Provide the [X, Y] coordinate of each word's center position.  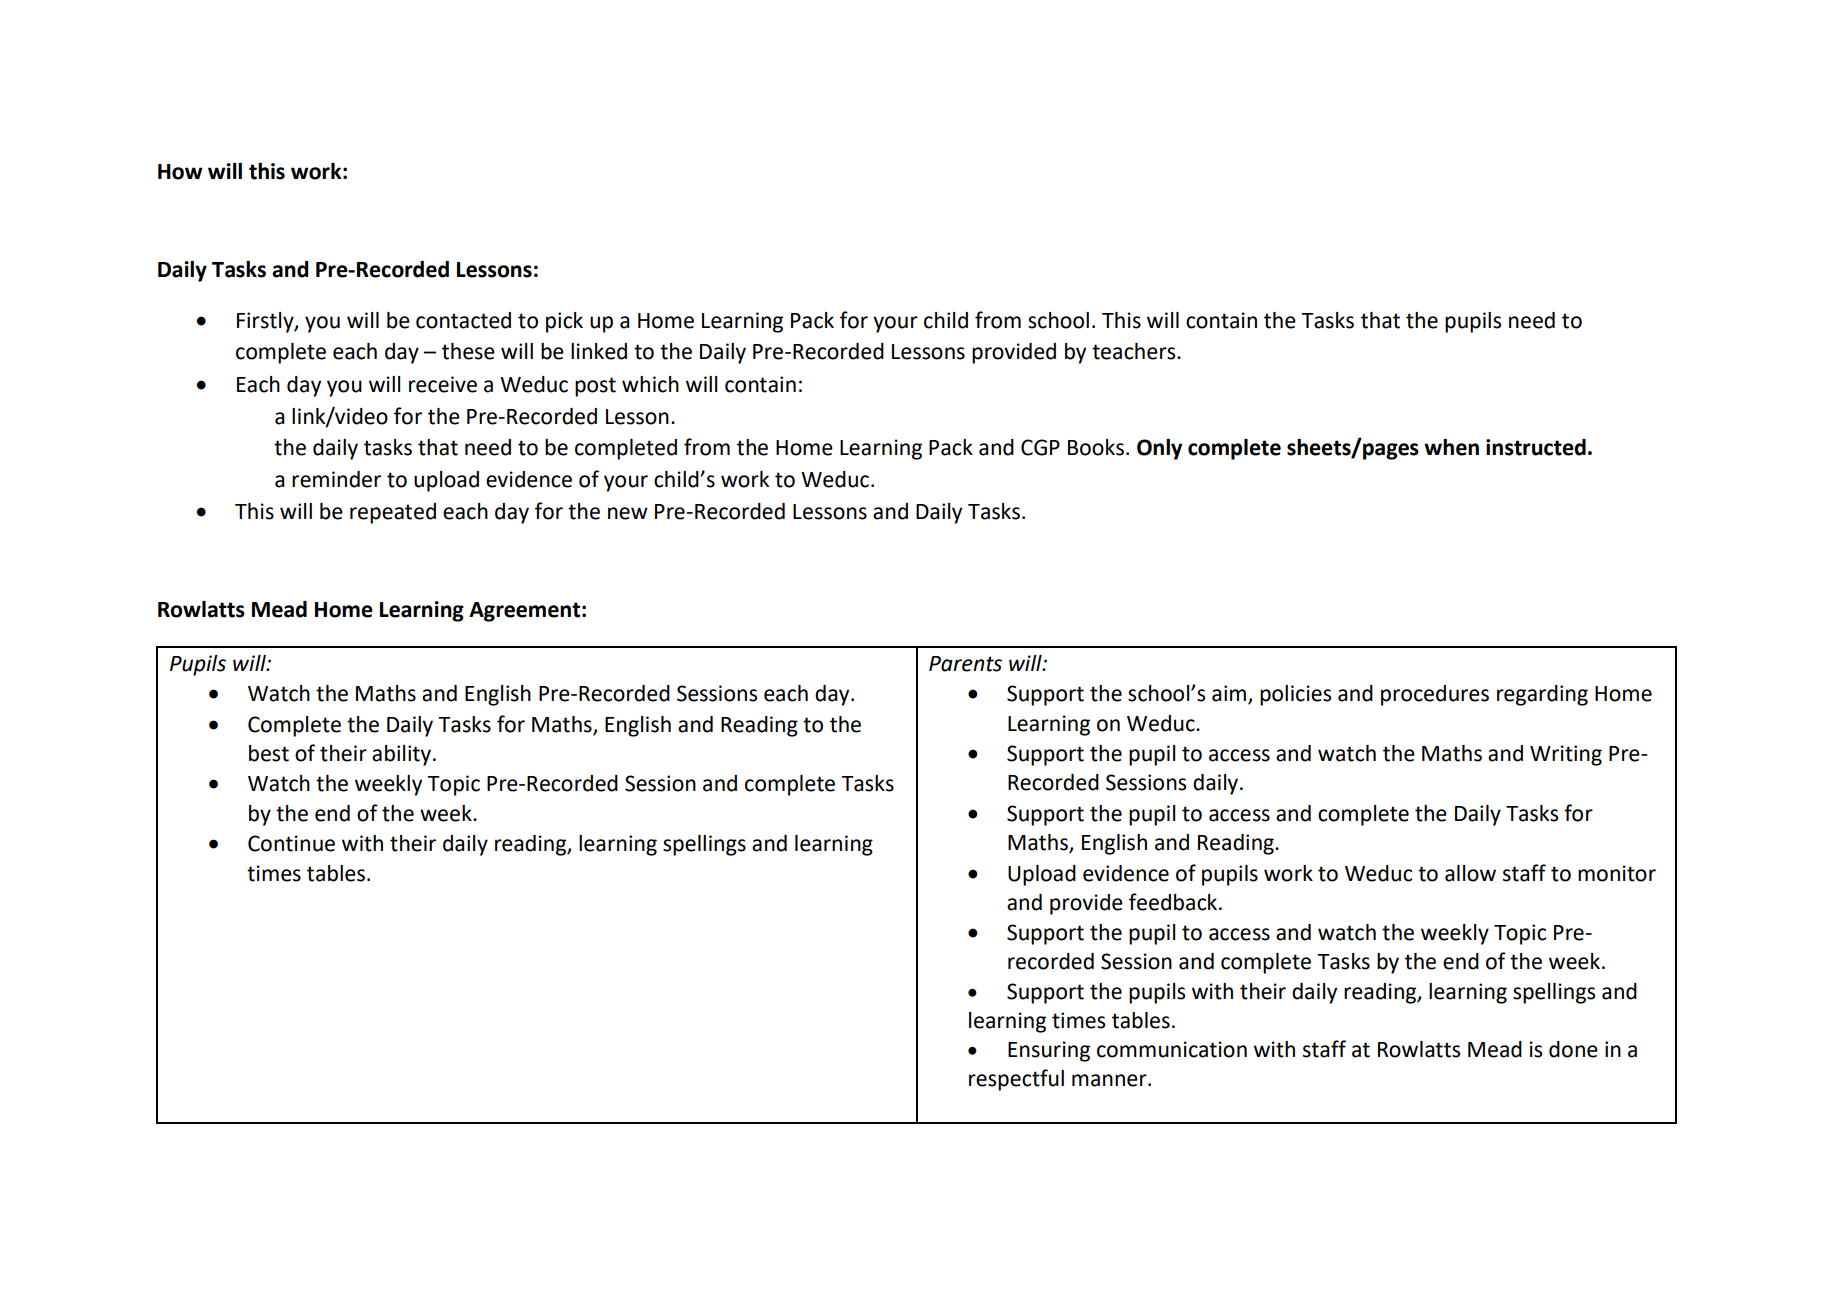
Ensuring [1049, 1051]
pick [564, 322]
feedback [1174, 902]
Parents [965, 664]
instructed [1536, 447]
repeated [393, 513]
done [1573, 1049]
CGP [1040, 447]
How [180, 172]
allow [1470, 873]
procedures [1435, 695]
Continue [291, 843]
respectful [1016, 1080]
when [1451, 447]
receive [443, 384]
